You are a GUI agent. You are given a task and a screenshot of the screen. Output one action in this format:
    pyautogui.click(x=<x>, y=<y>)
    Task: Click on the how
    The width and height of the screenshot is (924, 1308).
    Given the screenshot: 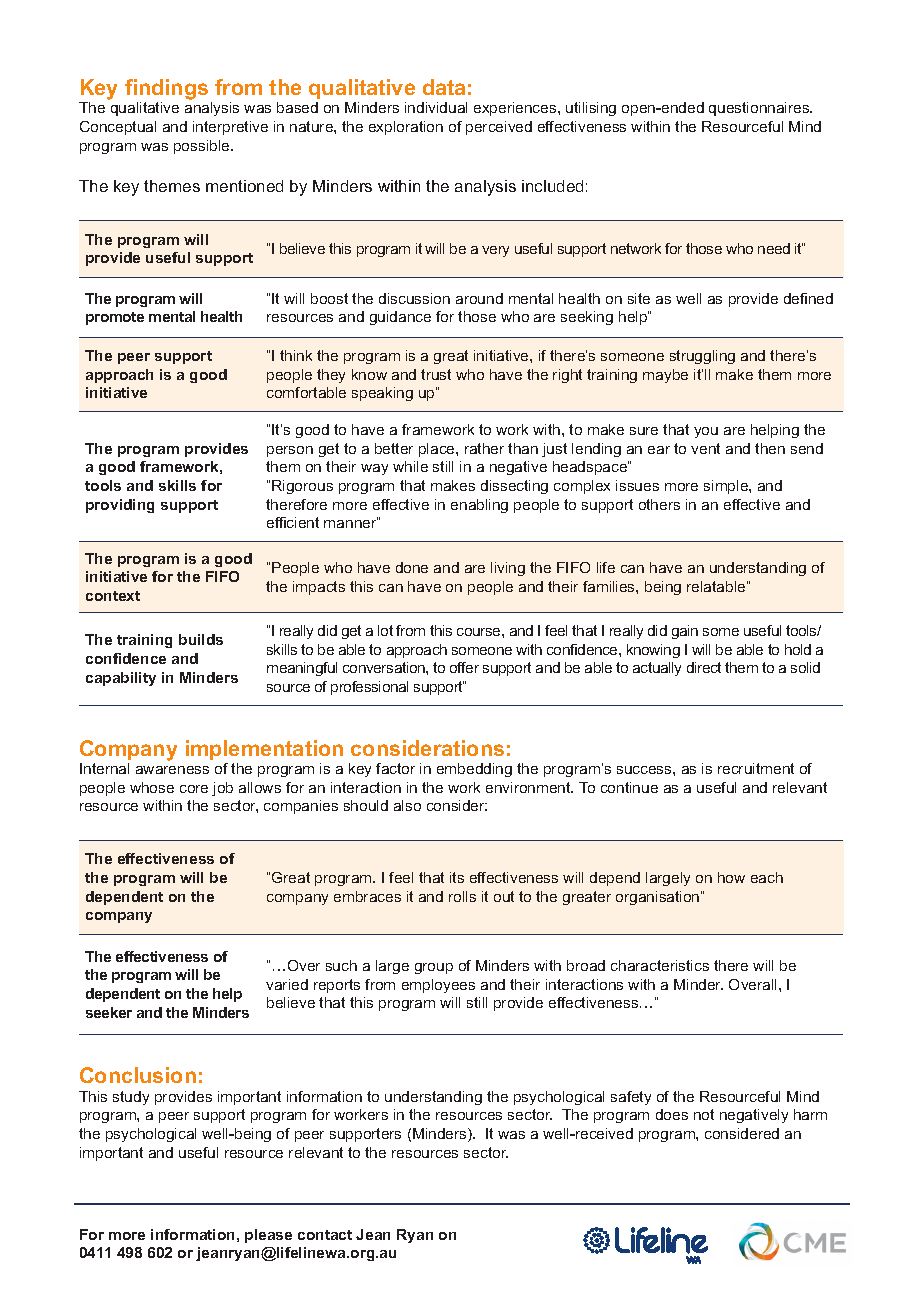 What is the action you would take?
    pyautogui.click(x=731, y=877)
